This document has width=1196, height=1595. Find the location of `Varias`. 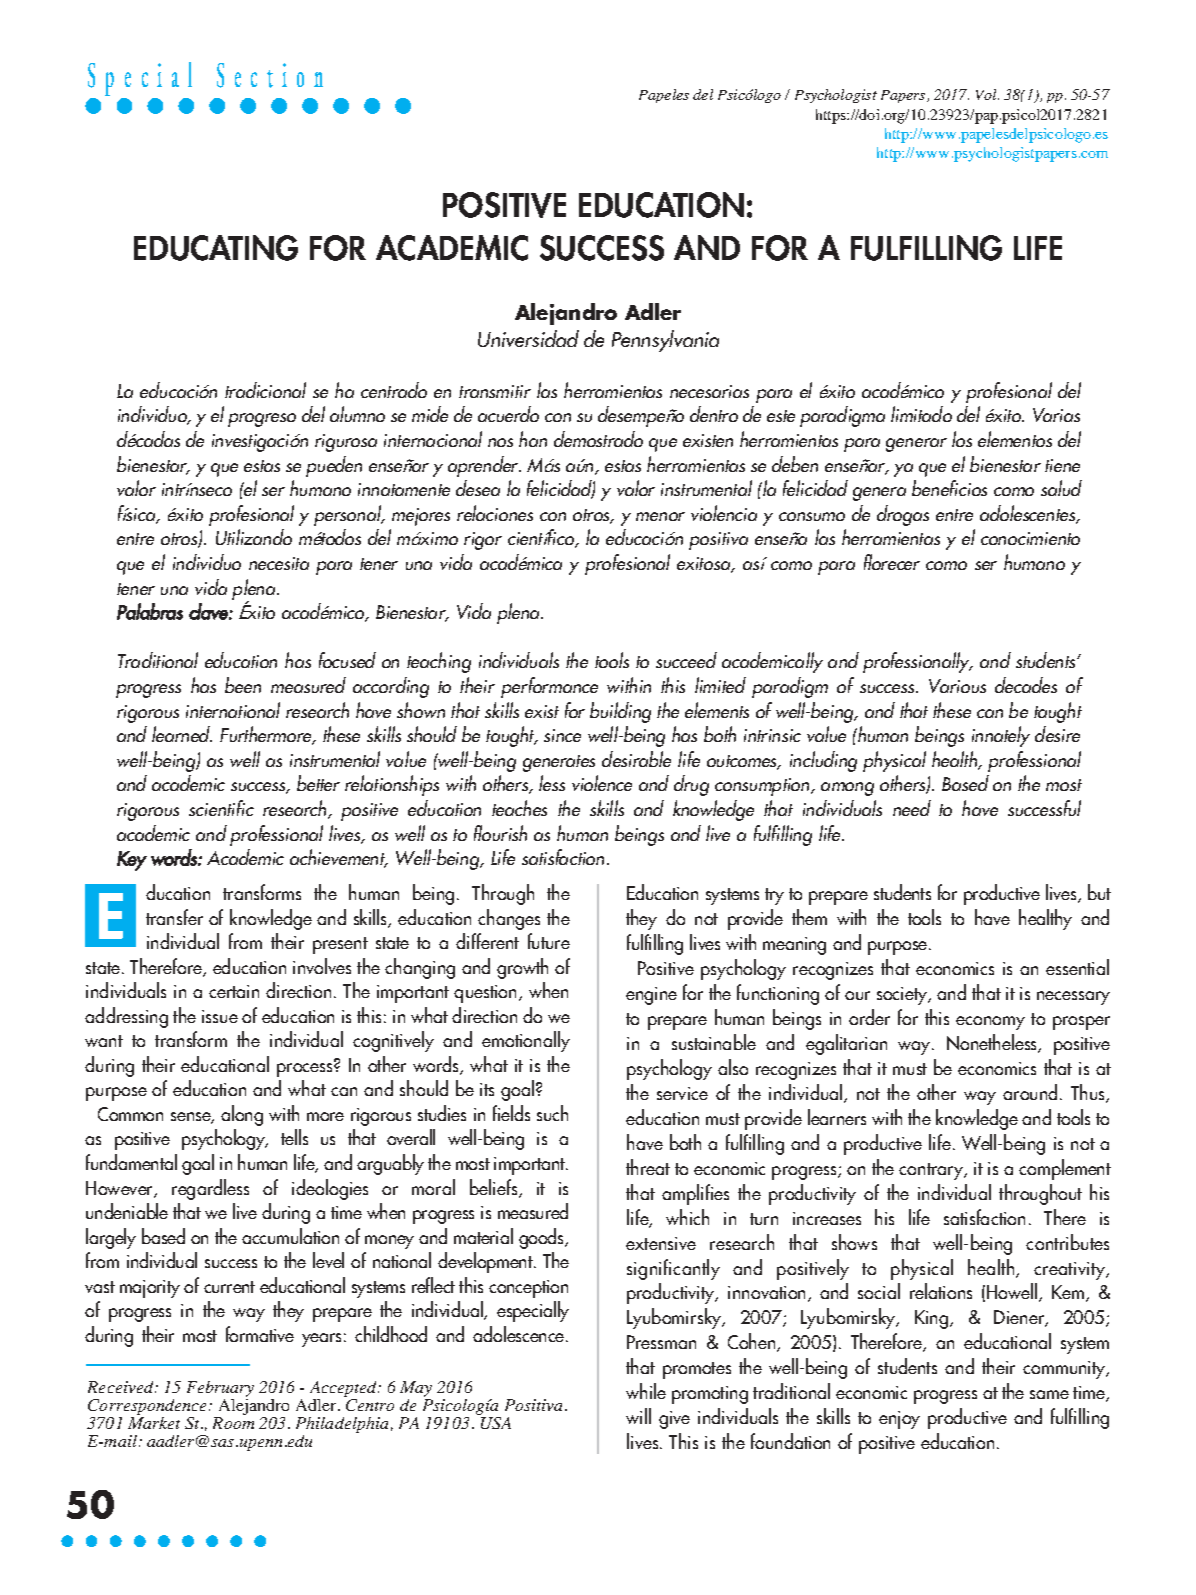

Varias is located at coordinates (1056, 415).
